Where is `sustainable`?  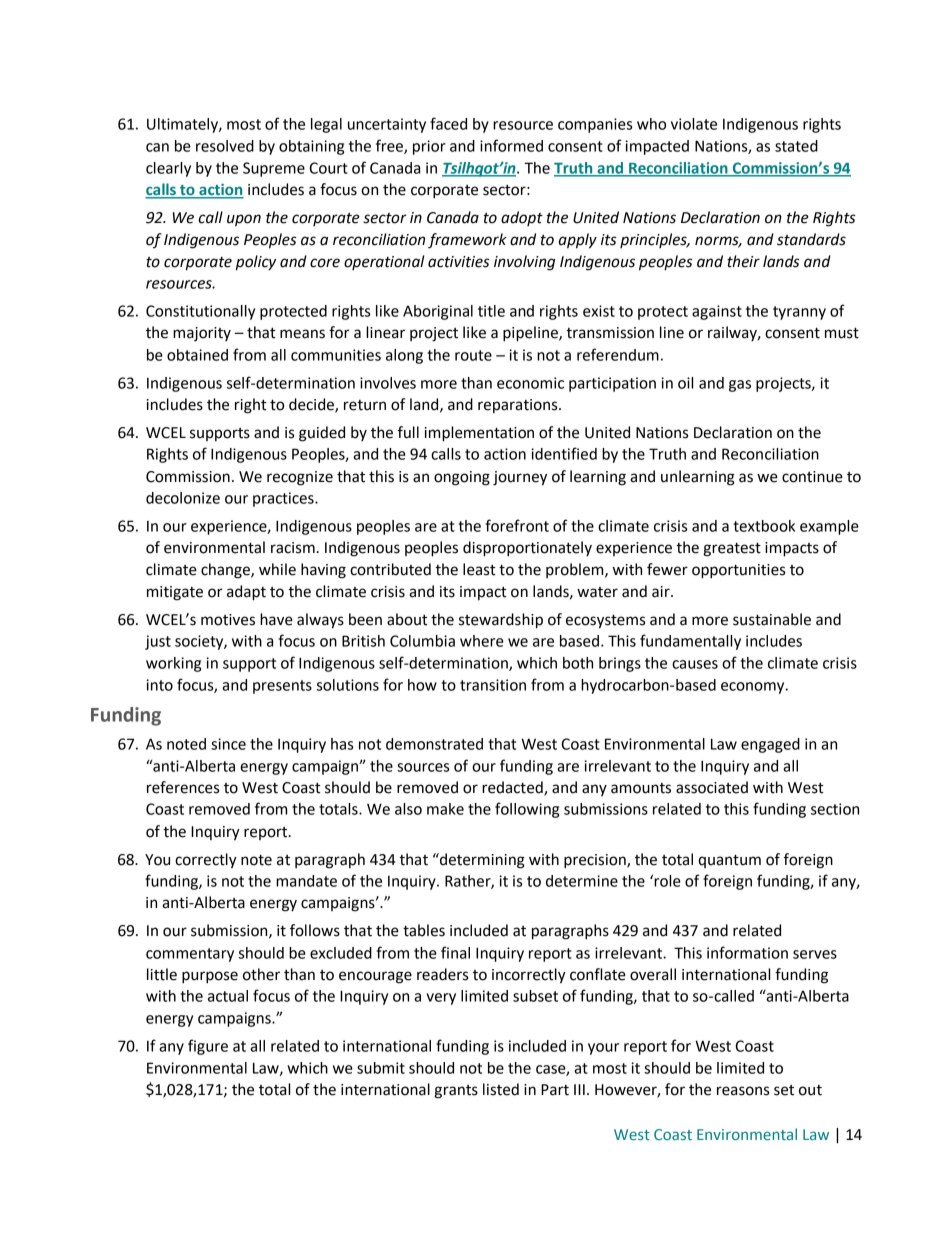 sustainable is located at coordinates (772, 619).
